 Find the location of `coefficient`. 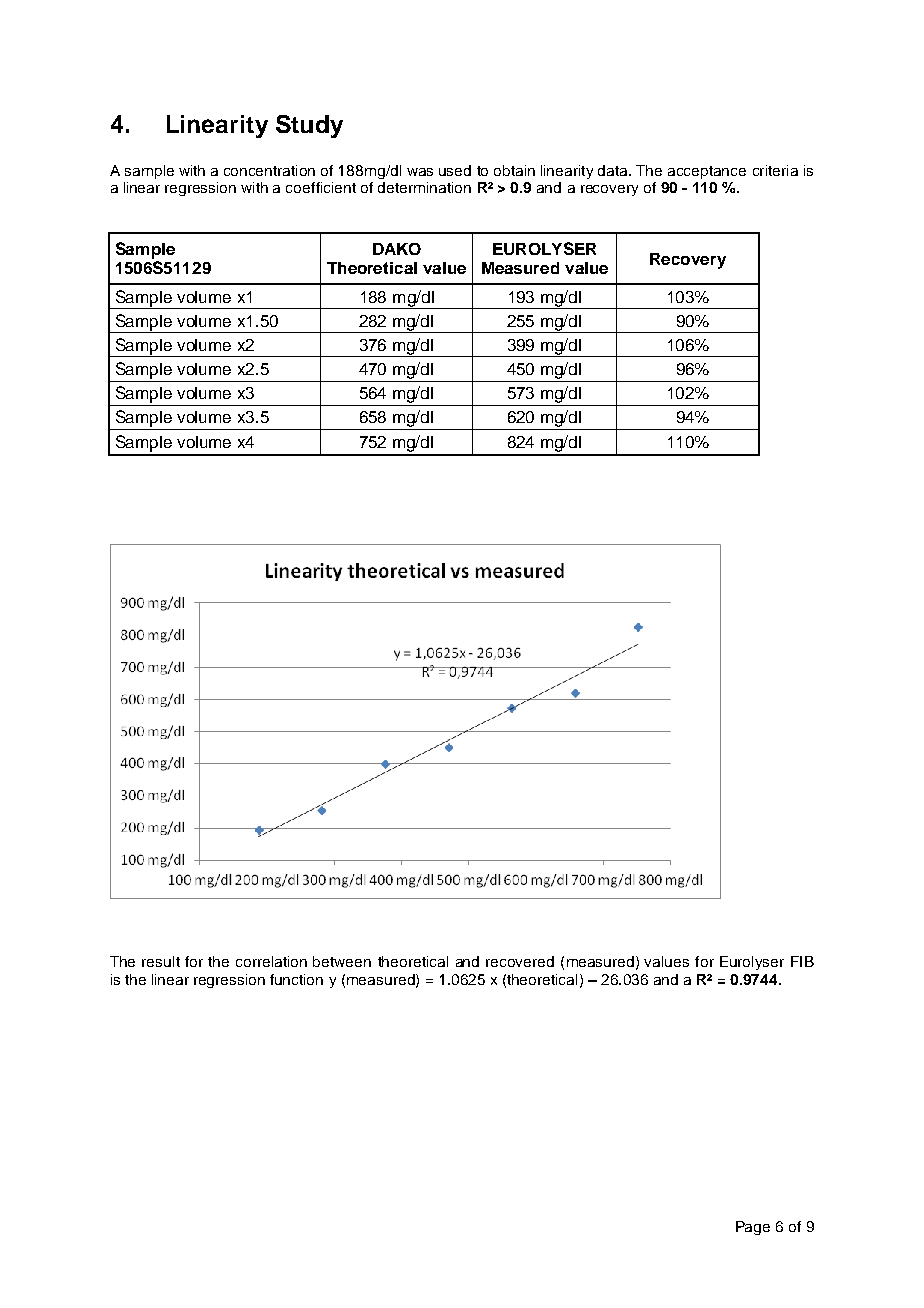

coefficient is located at coordinates (321, 187).
